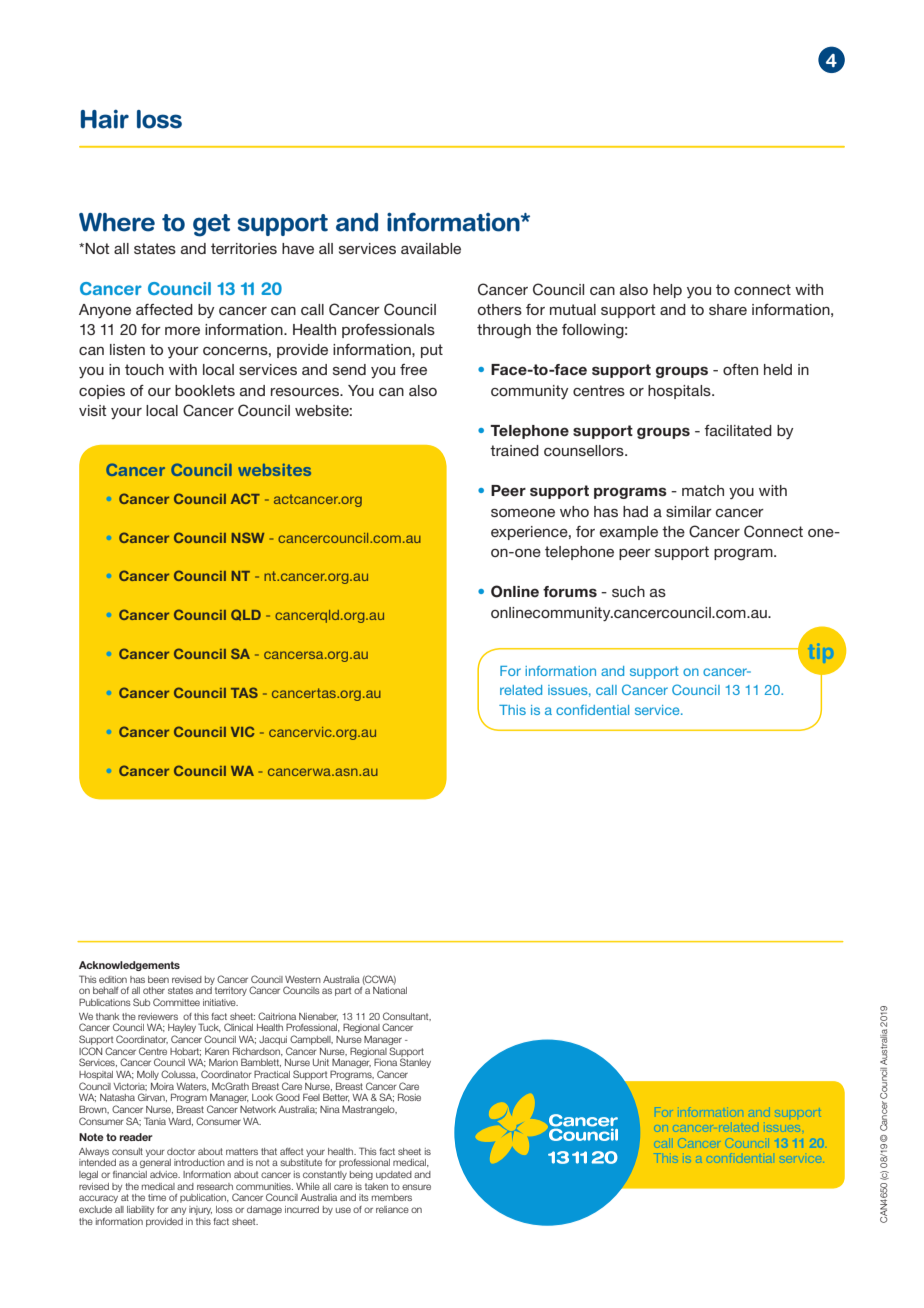 Image resolution: width=924 pixels, height=1308 pixels. Describe the element at coordinates (416, 1187) in the page. I see `ensure` at that location.
